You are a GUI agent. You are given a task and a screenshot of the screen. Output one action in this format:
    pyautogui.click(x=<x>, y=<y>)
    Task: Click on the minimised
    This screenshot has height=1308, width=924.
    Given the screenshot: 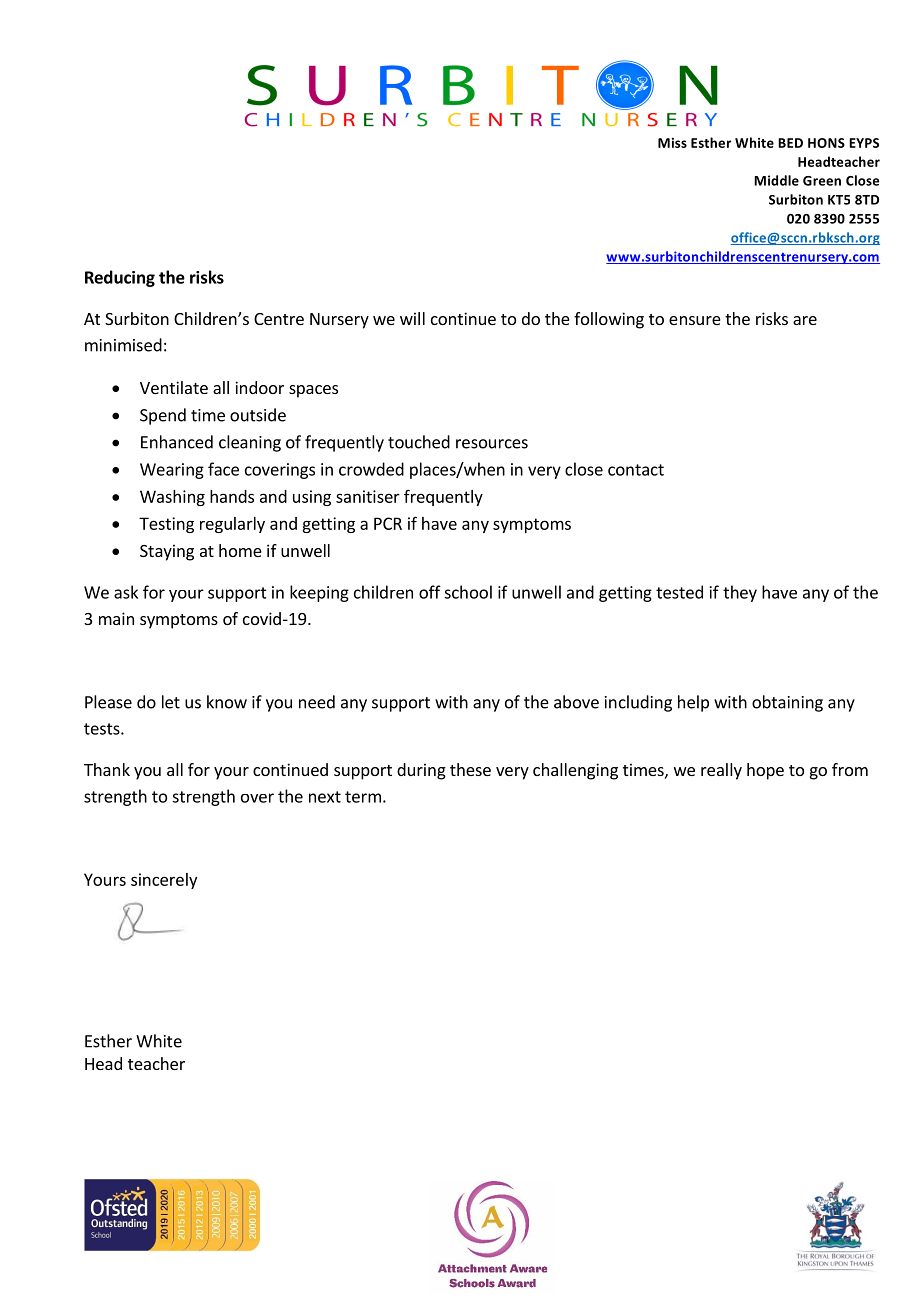 What is the action you would take?
    pyautogui.click(x=123, y=345)
